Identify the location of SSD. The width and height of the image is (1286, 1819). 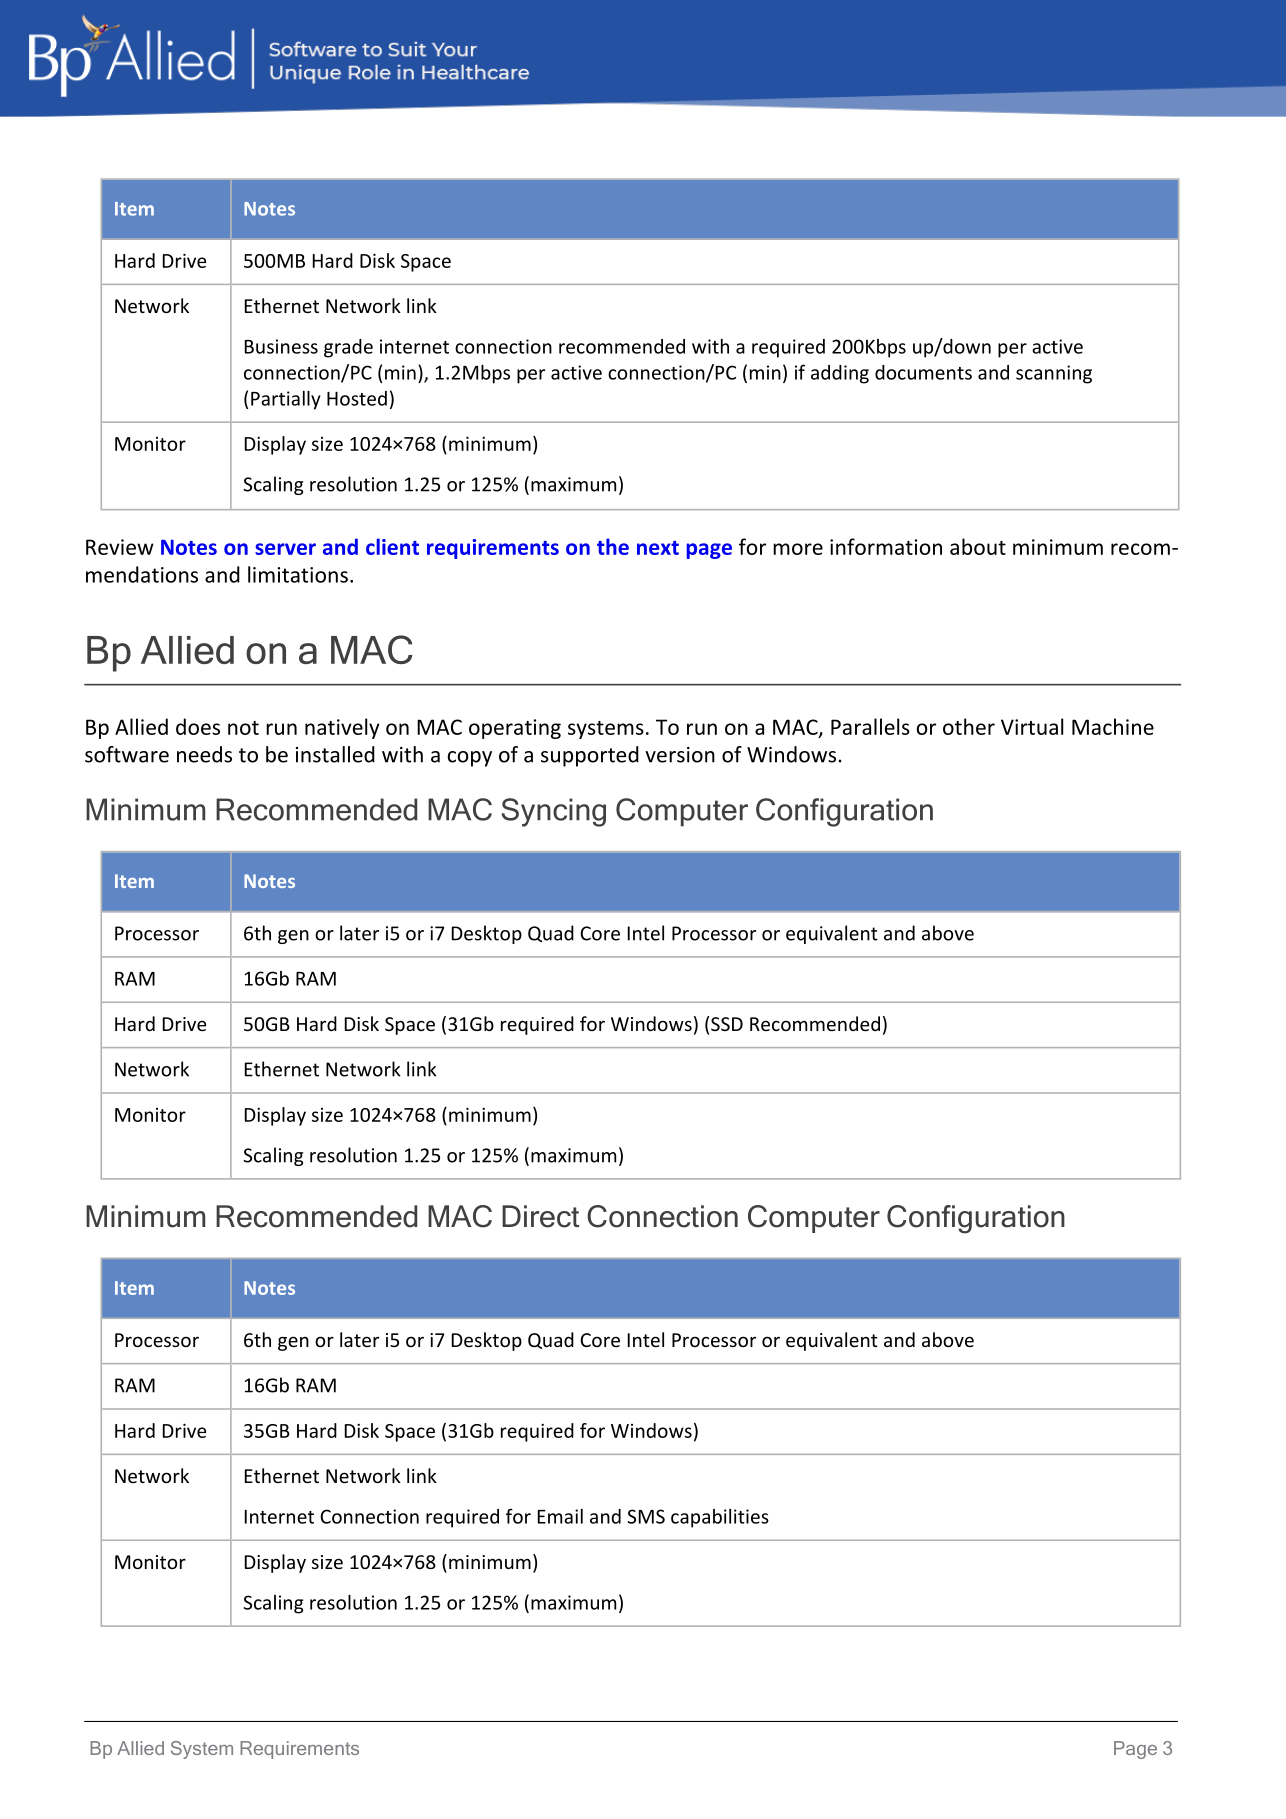
(727, 1024).
